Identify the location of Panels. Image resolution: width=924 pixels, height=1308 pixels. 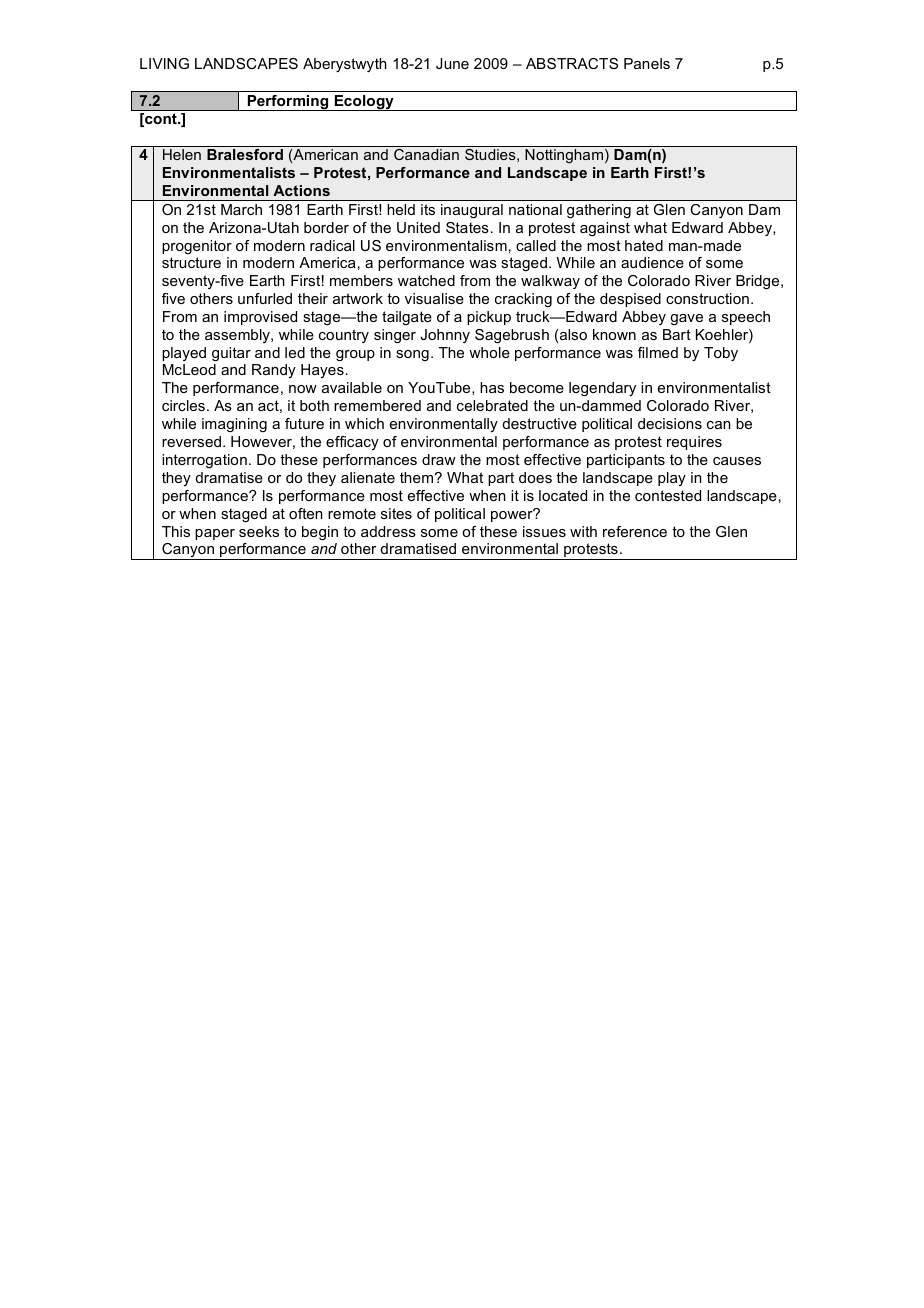
(647, 63).
